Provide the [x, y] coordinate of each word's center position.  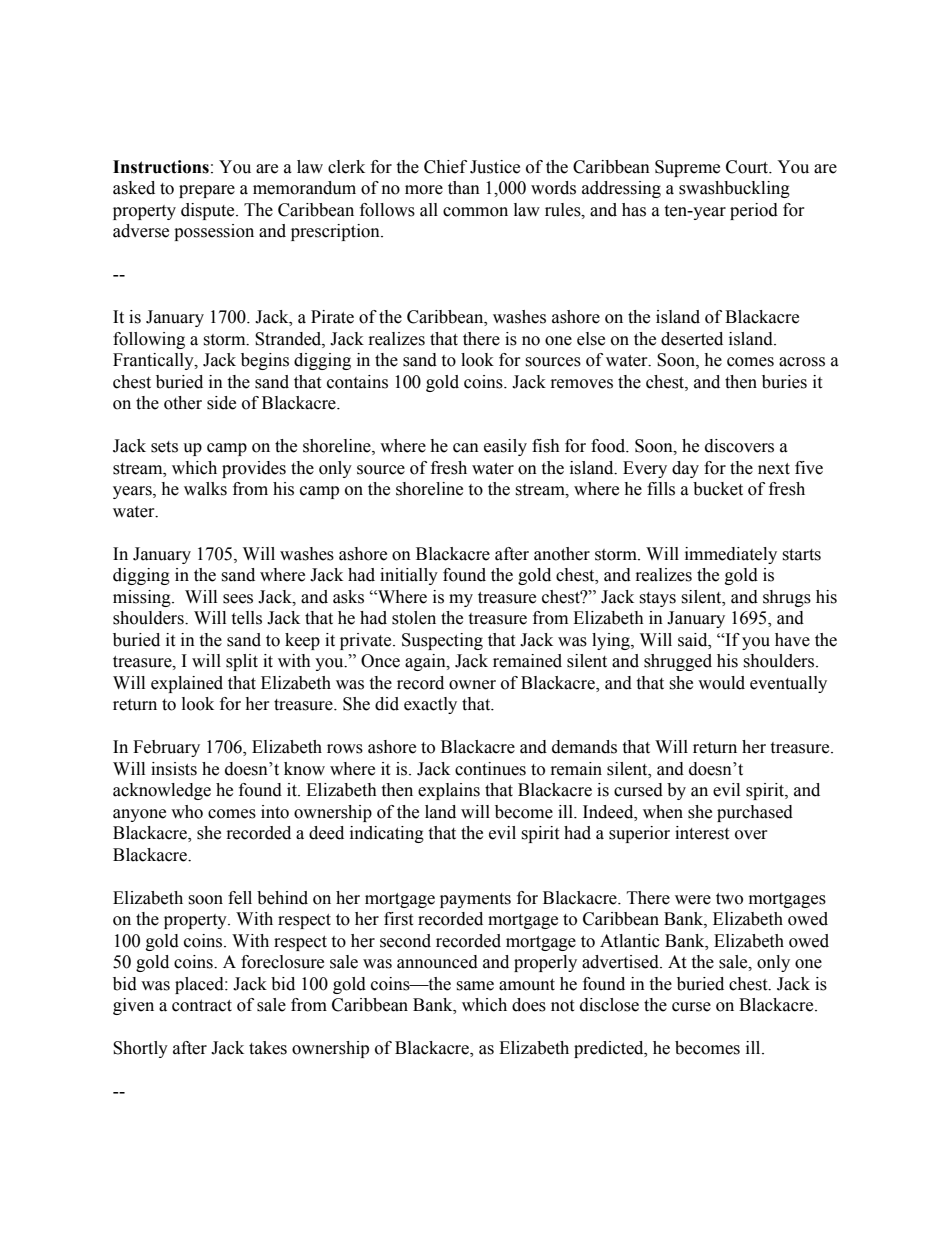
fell [240, 898]
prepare [207, 191]
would [721, 683]
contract [202, 1006]
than [464, 188]
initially [409, 576]
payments [475, 900]
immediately [731, 555]
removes [582, 384]
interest [702, 833]
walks [205, 489]
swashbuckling [734, 189]
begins [265, 361]
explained [187, 684]
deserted [692, 339]
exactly [430, 705]
